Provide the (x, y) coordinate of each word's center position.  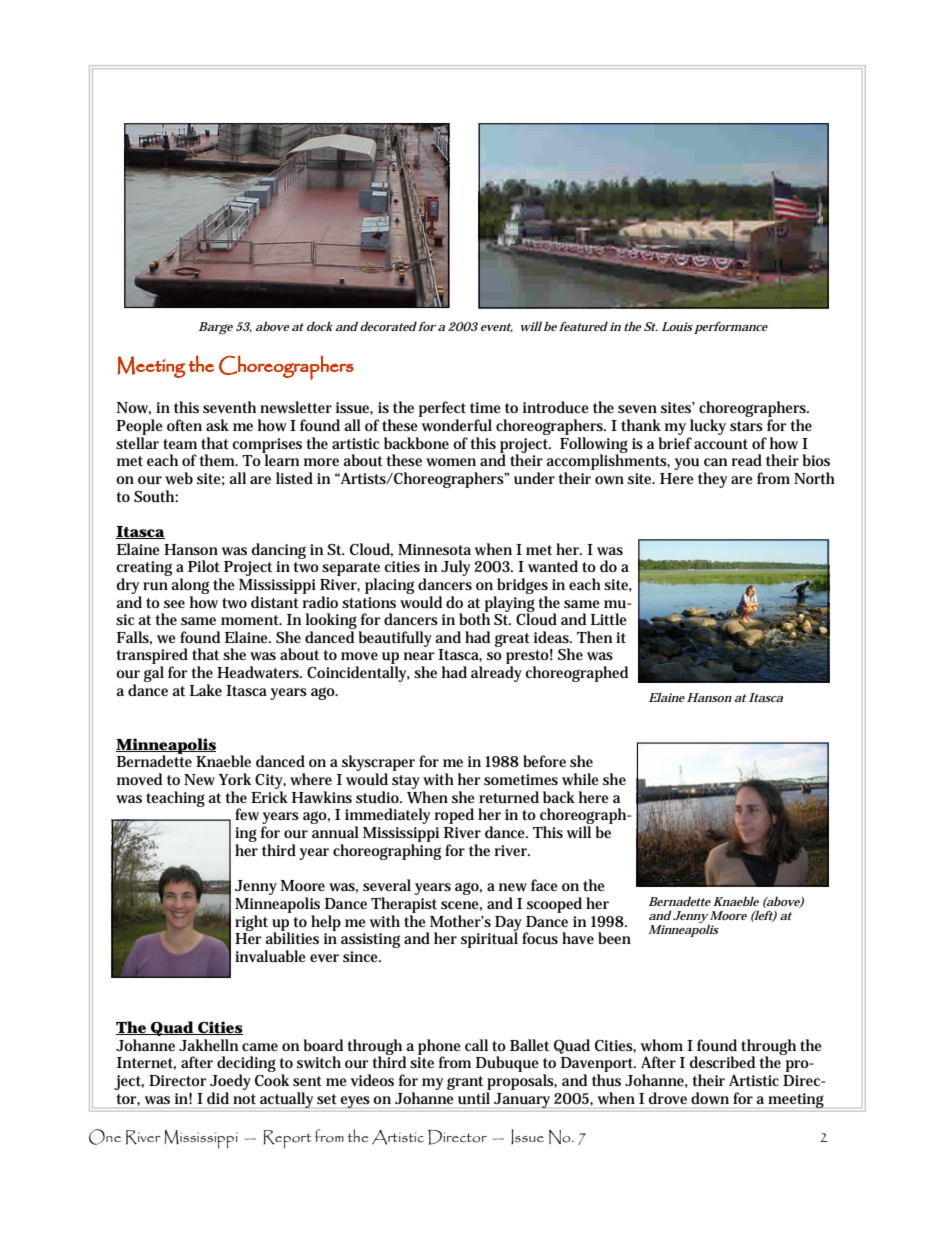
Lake (206, 690)
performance (731, 328)
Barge (216, 328)
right (251, 923)
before (544, 761)
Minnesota (434, 549)
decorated (388, 326)
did (218, 1098)
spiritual (489, 939)
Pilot (204, 566)
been (614, 938)
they (712, 480)
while (580, 779)
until (474, 1098)
